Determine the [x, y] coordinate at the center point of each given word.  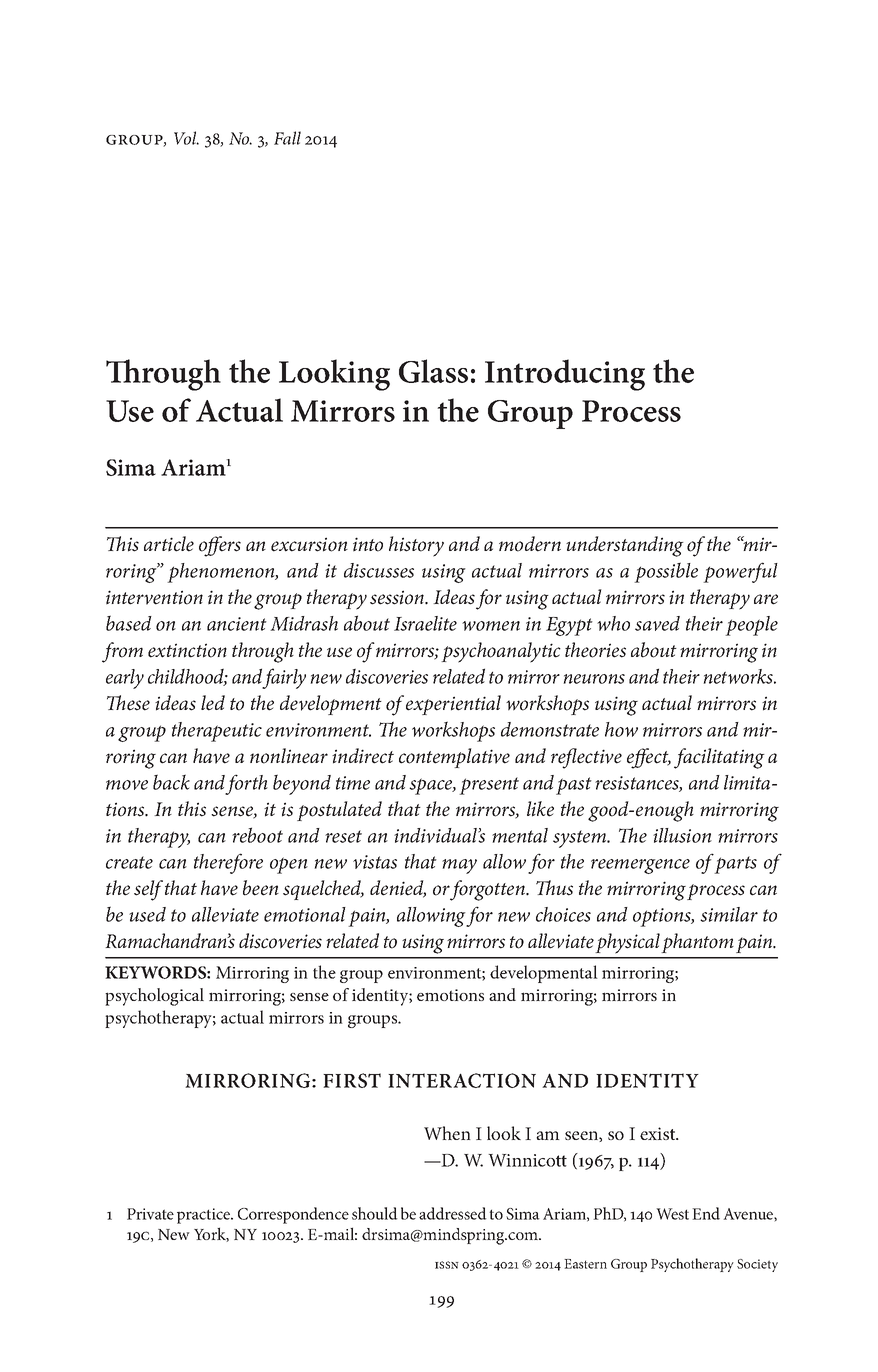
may [459, 866]
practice [205, 1216]
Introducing [565, 375]
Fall [287, 138]
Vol [186, 138]
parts [735, 865]
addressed [453, 1213]
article [169, 544]
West [672, 1214]
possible [666, 572]
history [416, 546]
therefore [228, 863]
